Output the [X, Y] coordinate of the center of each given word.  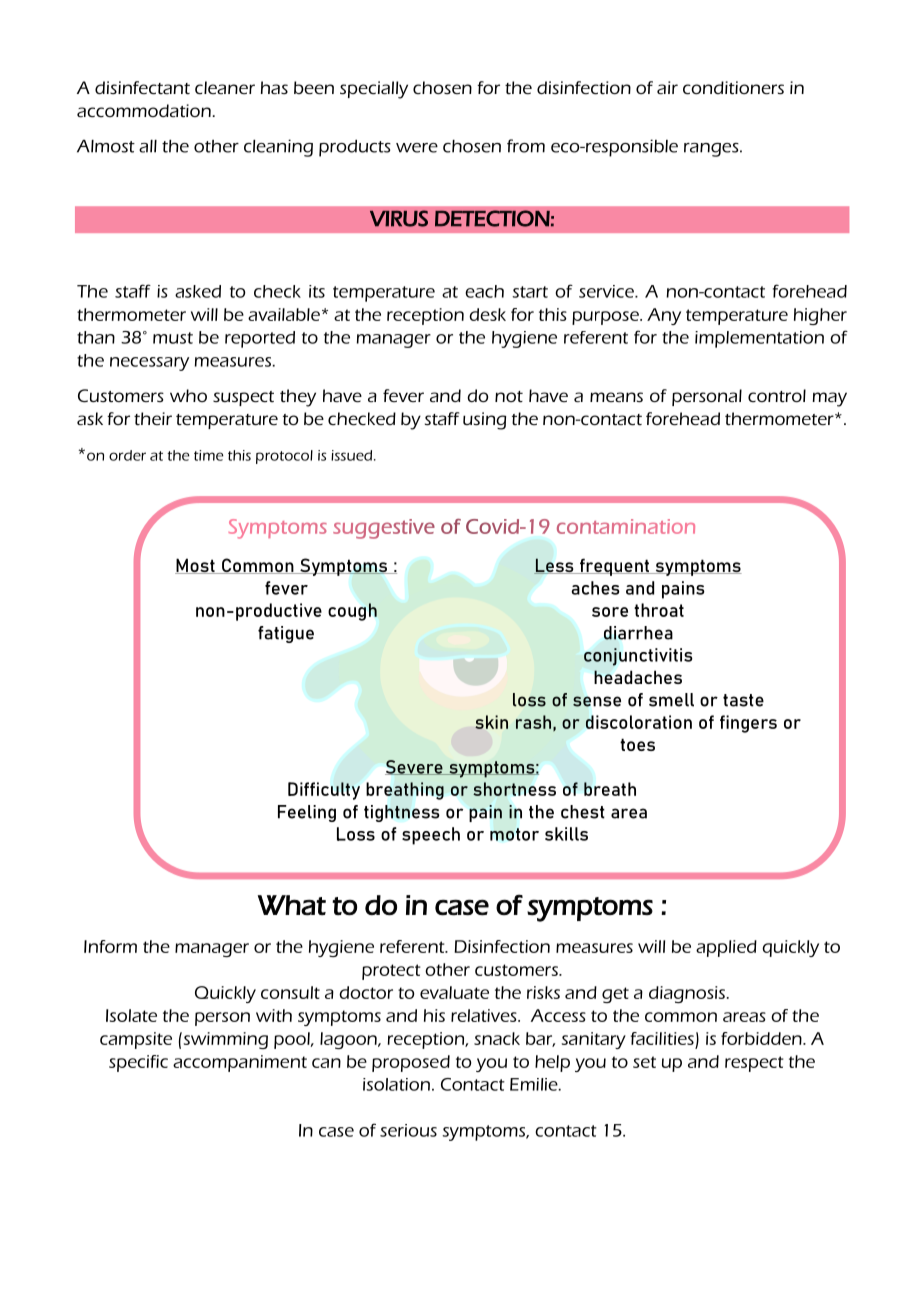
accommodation [145, 110]
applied [726, 948]
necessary [149, 364]
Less [555, 566]
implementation [759, 339]
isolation [396, 1084]
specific [138, 1063]
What [292, 905]
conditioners [733, 87]
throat [659, 610]
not [509, 396]
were [417, 148]
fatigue [286, 634]
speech [431, 836]
